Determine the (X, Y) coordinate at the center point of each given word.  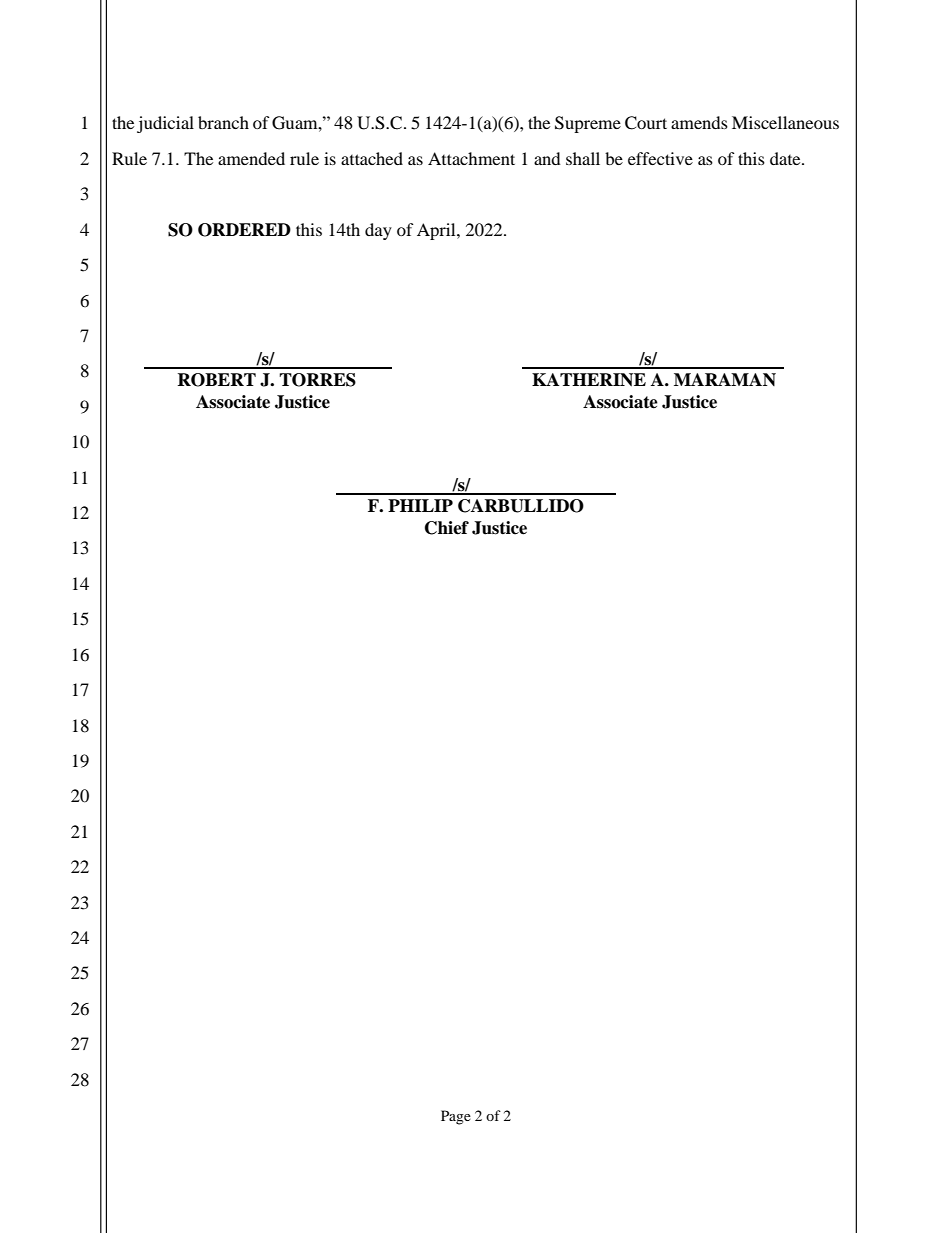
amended (251, 158)
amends (699, 122)
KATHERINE (589, 380)
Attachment (471, 158)
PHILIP (420, 505)
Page (456, 1117)
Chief (447, 528)
